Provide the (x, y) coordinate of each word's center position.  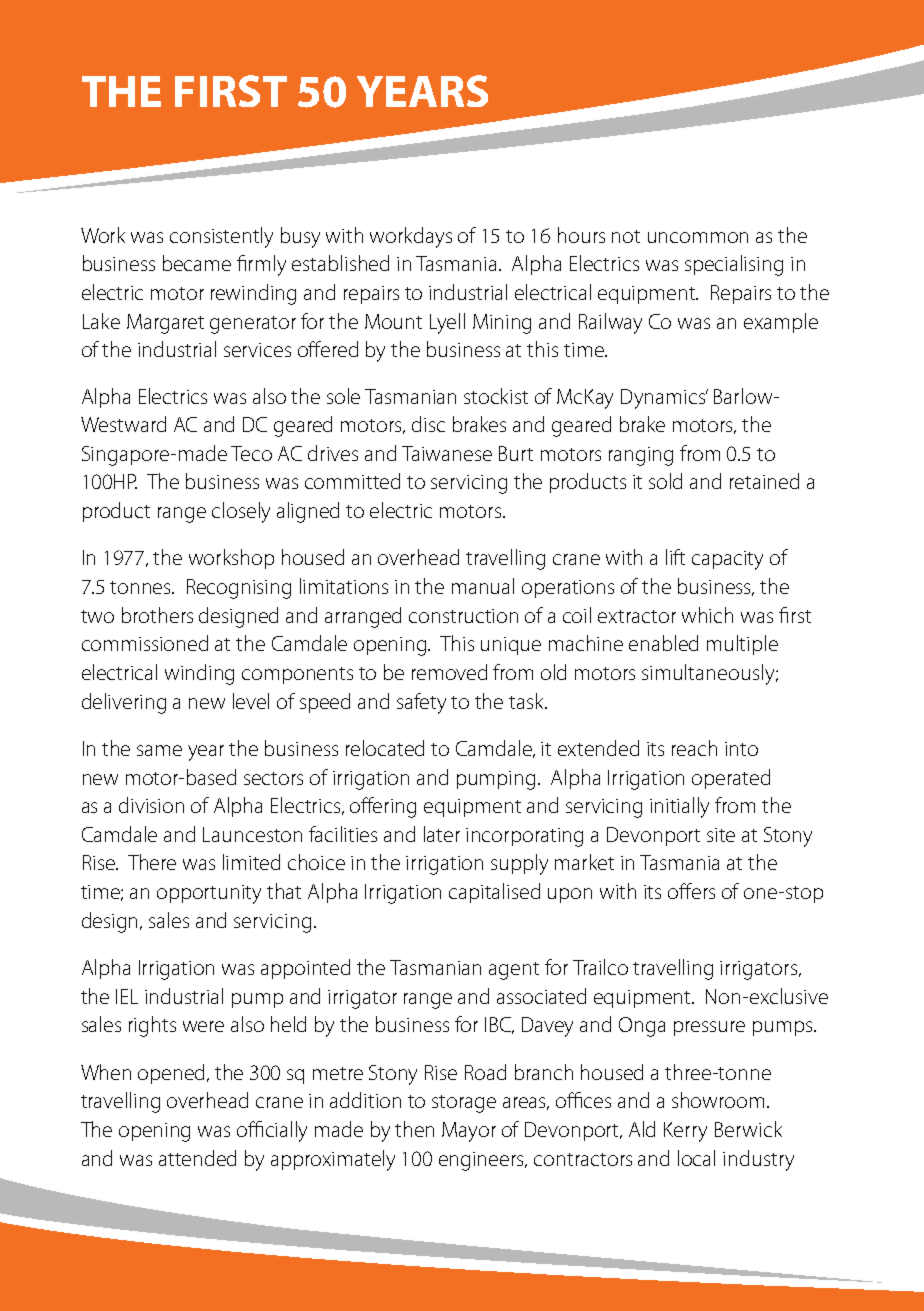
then (414, 1129)
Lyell (447, 323)
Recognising (239, 589)
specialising (734, 265)
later (442, 834)
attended (197, 1158)
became (197, 263)
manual (483, 586)
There (152, 862)
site (721, 835)
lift (675, 557)
